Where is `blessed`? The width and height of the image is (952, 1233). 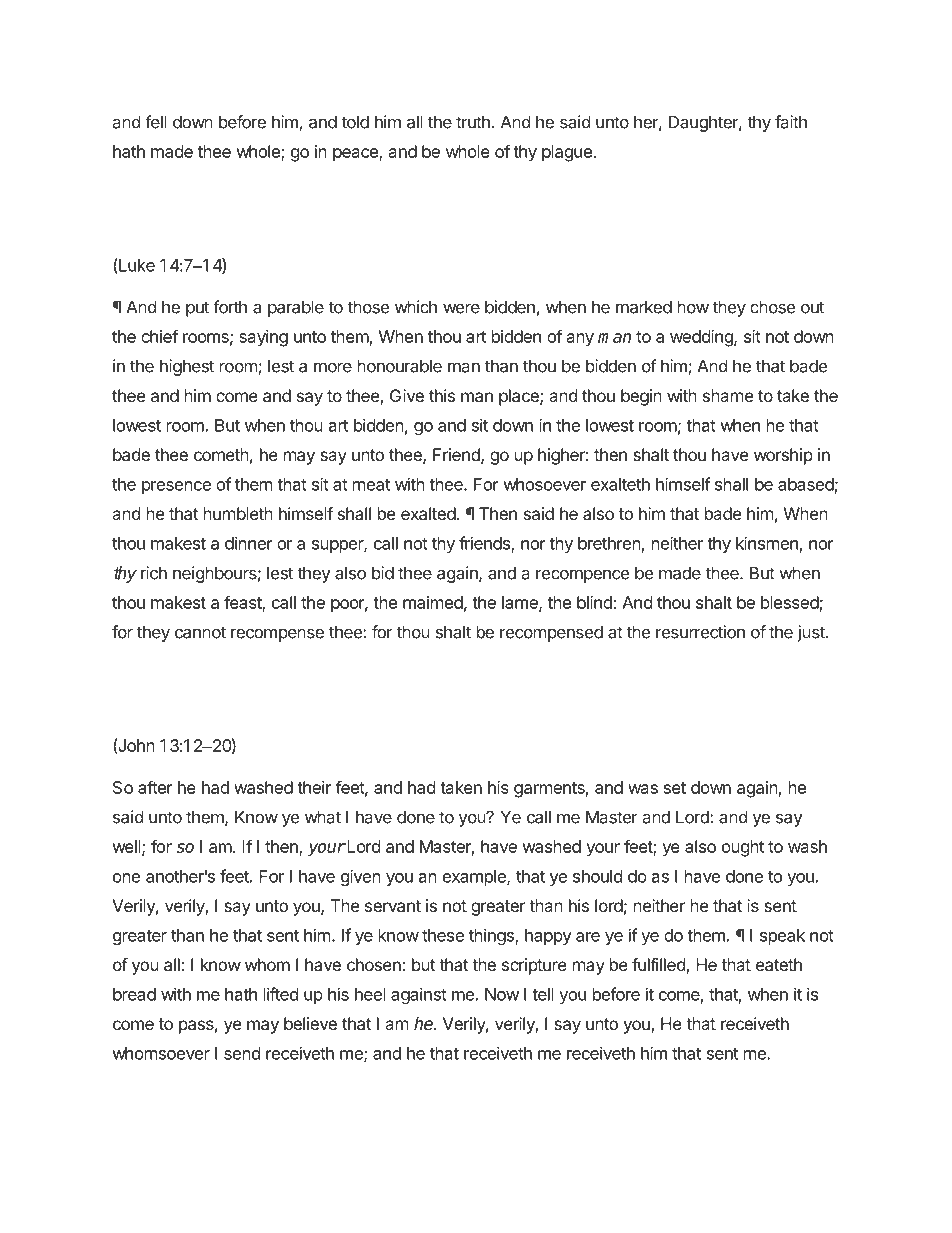 blessed is located at coordinates (790, 602).
